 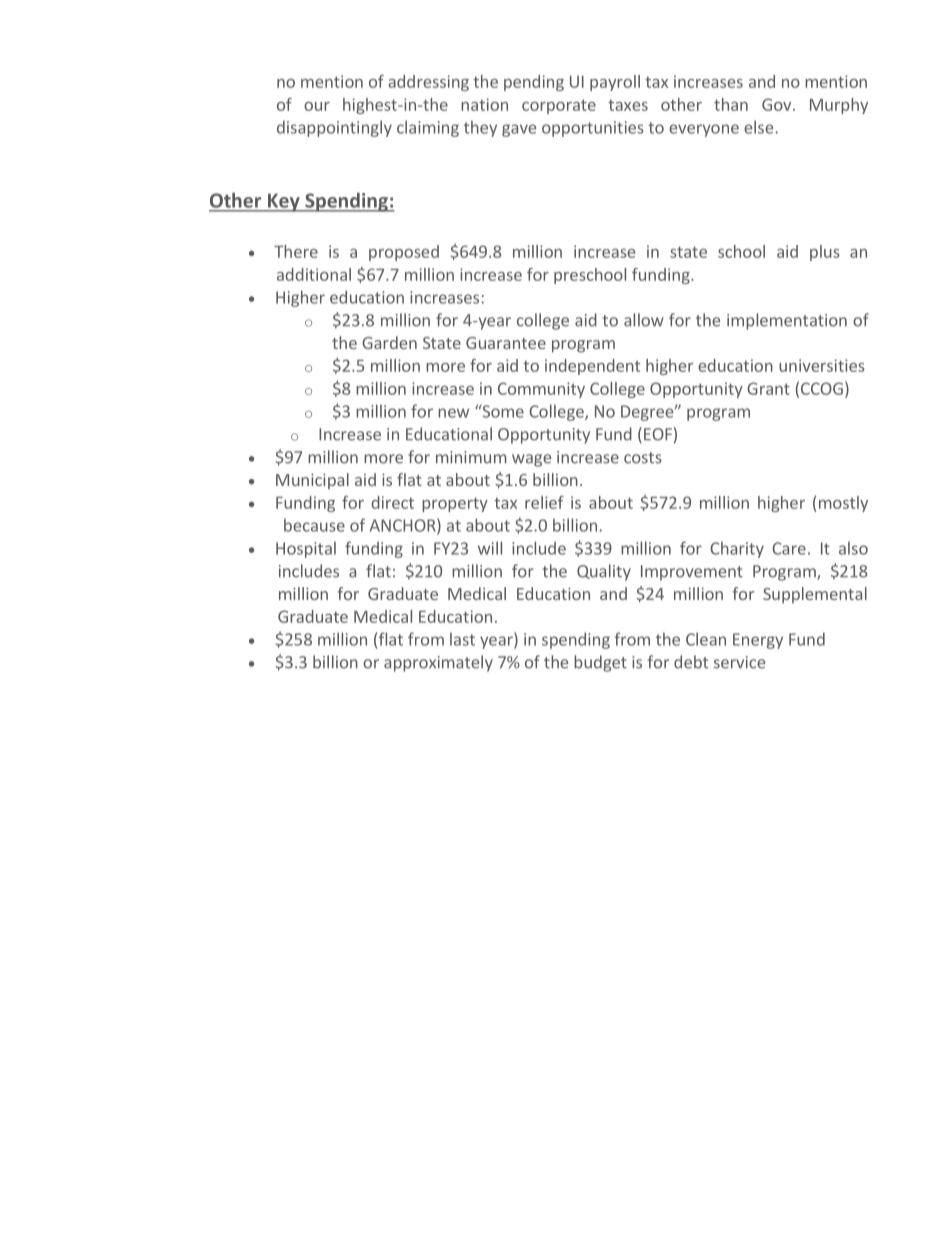 What do you see at coordinates (843, 504) in the screenshot?
I see `mostly` at bounding box center [843, 504].
